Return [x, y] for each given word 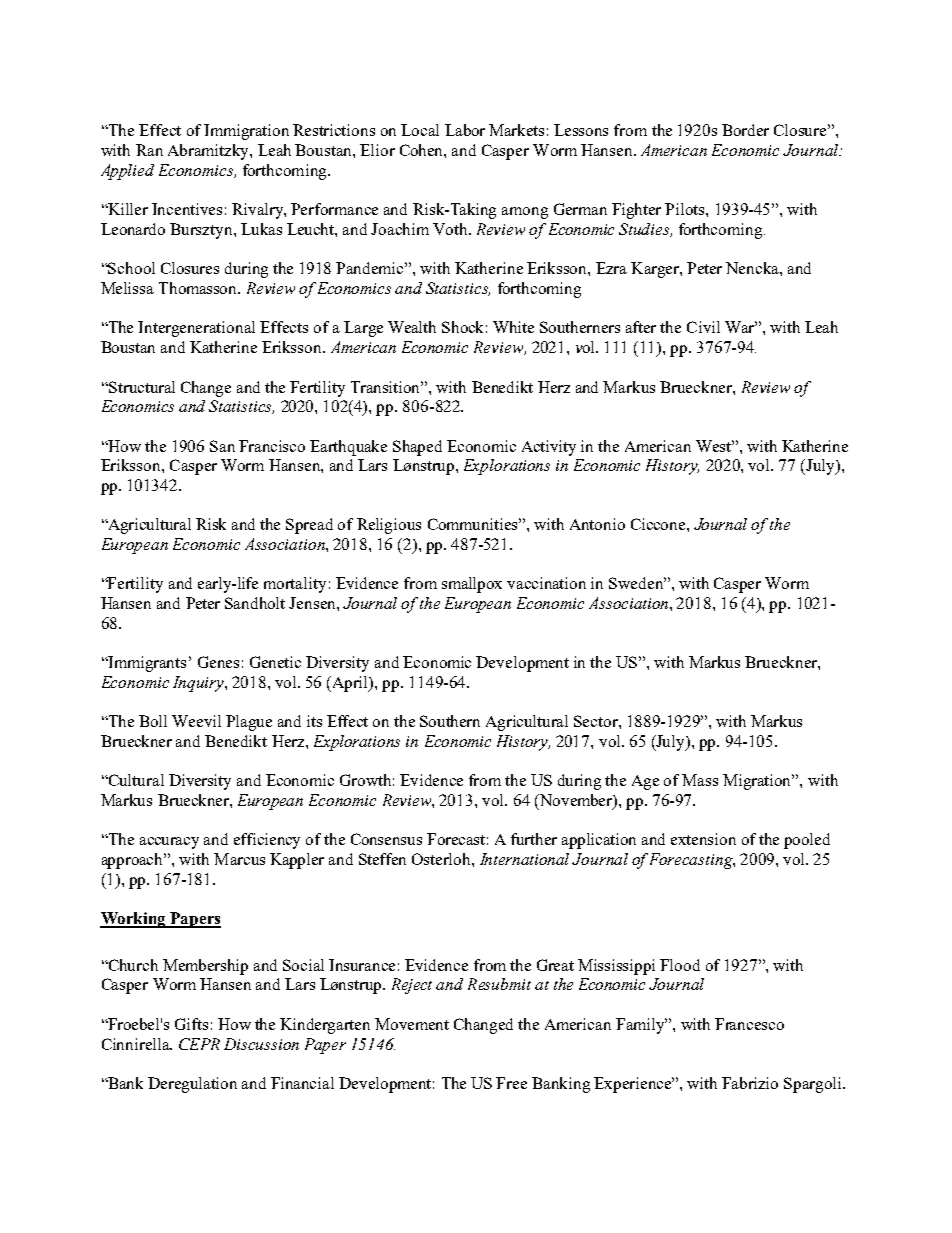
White [513, 327]
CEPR [199, 1044]
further [534, 839]
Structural [141, 387]
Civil [703, 327]
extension [703, 839]
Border [745, 130]
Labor [465, 130]
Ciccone [659, 524]
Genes [218, 662]
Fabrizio [750, 1083]
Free [511, 1083]
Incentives [187, 209]
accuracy [169, 843]
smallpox [472, 585]
